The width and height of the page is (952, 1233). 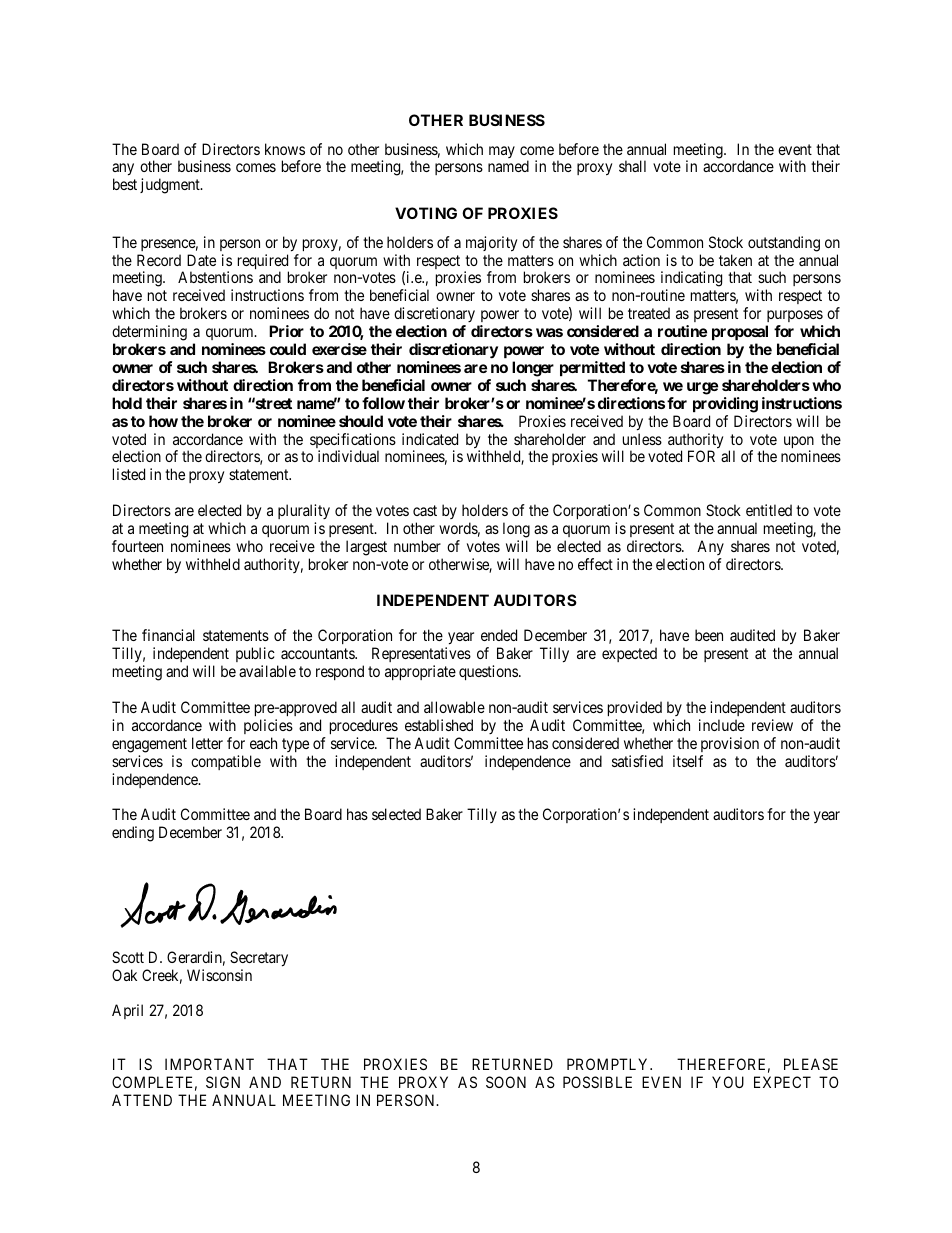 I want to click on include, so click(x=722, y=725).
